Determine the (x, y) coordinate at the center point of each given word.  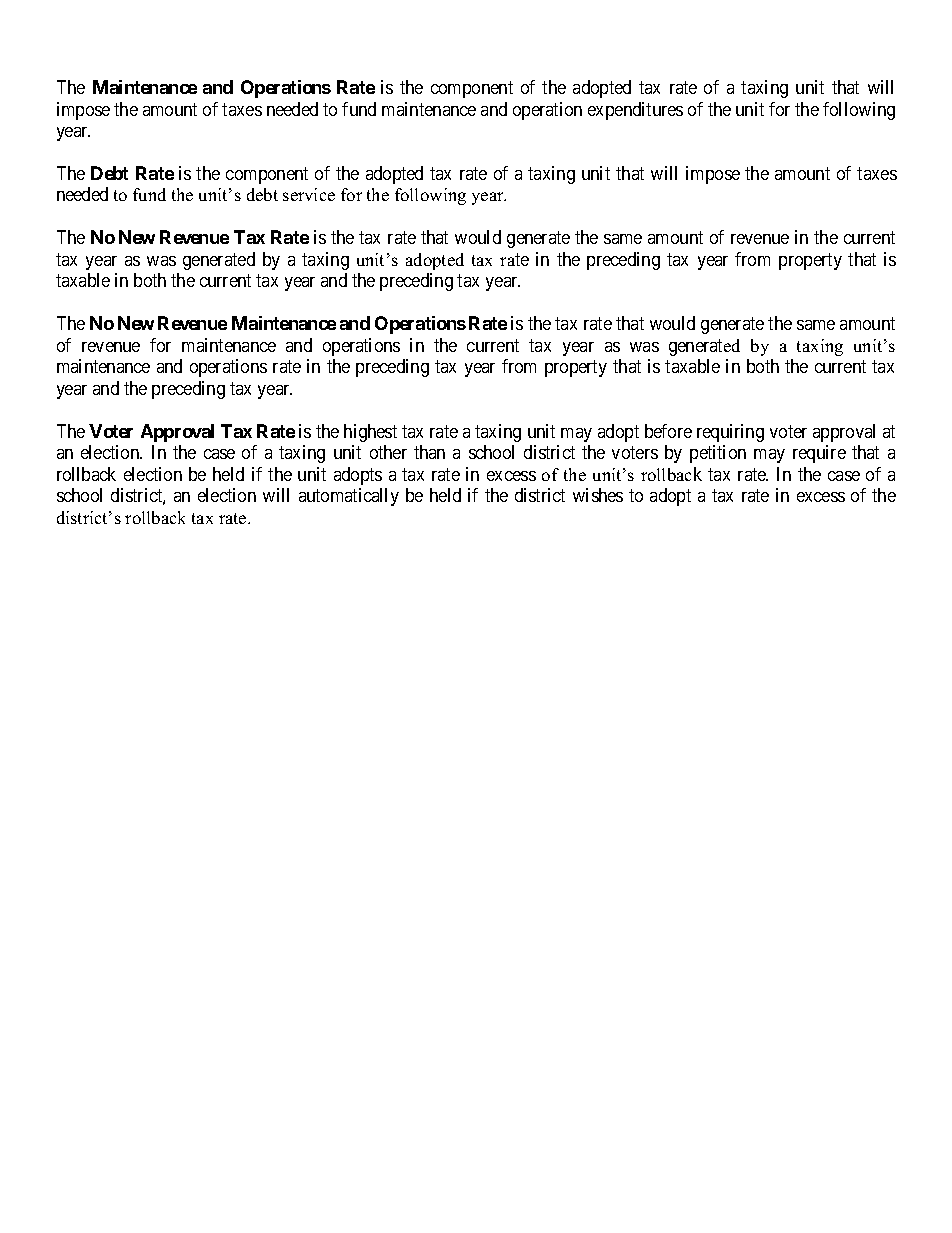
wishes (598, 495)
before (668, 431)
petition (718, 454)
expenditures (635, 111)
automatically (349, 497)
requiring (730, 433)
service (309, 194)
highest (370, 433)
